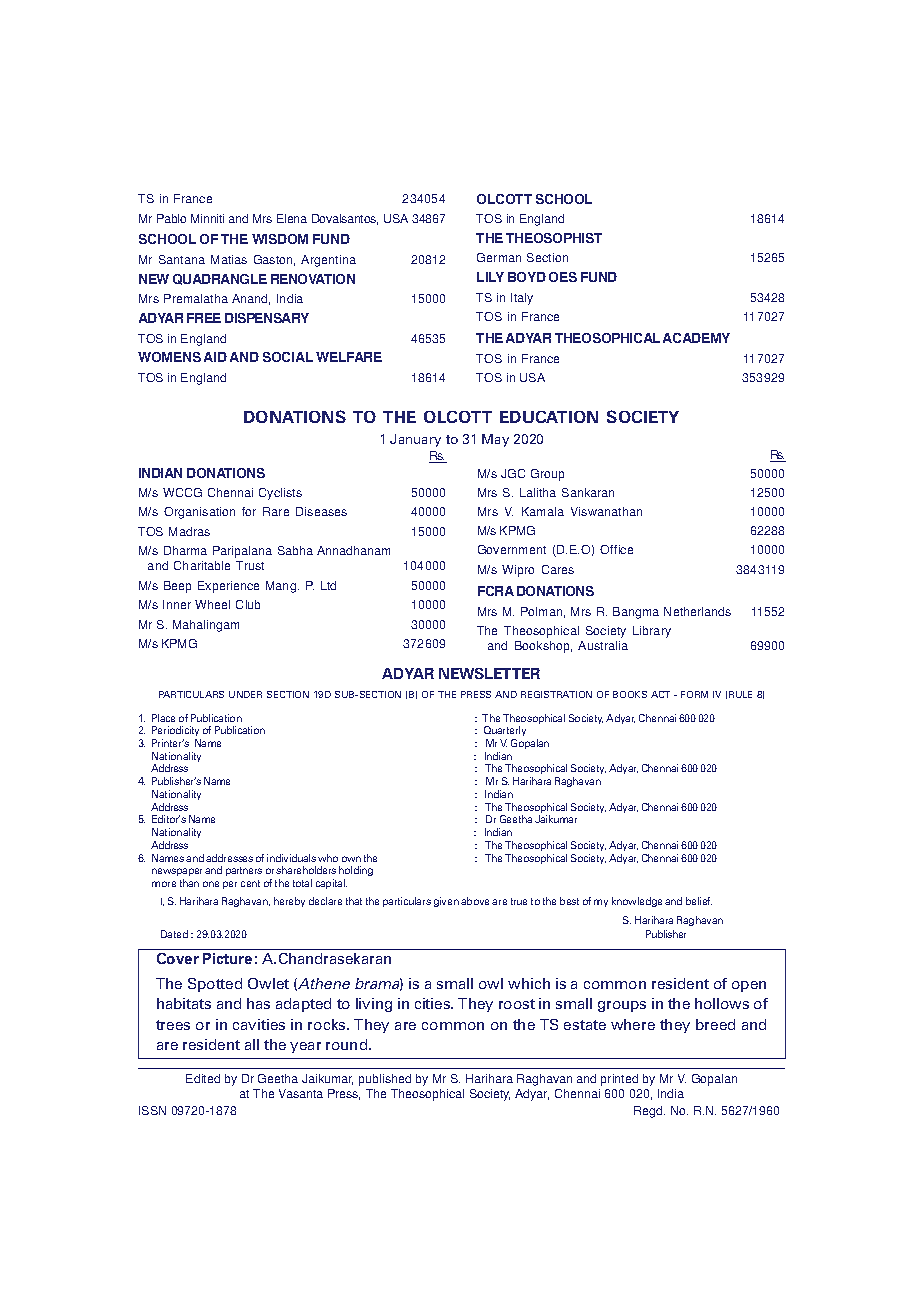  Describe the element at coordinates (203, 1078) in the image. I see `Edited` at that location.
